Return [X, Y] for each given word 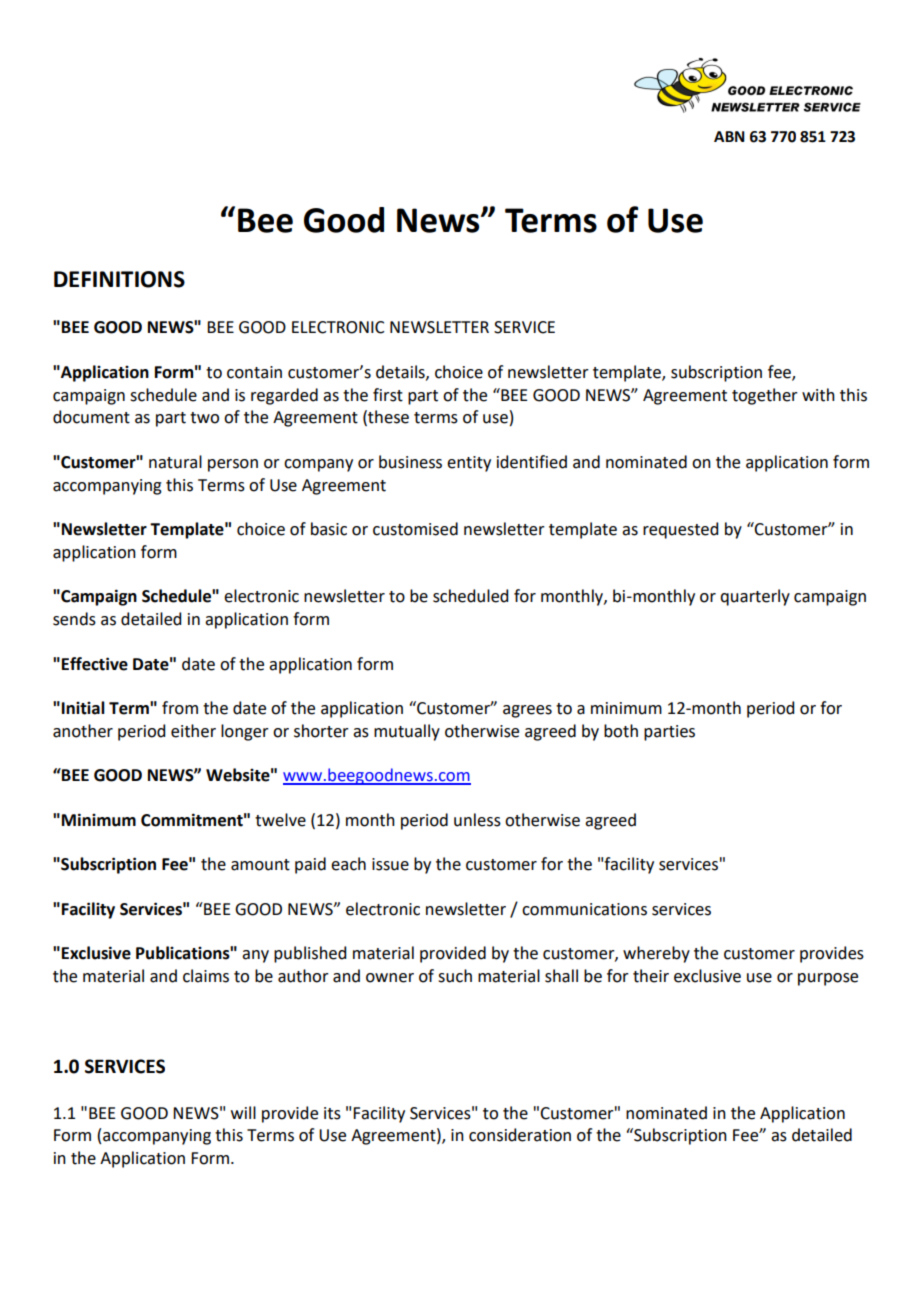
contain [254, 372]
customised [415, 529]
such [455, 976]
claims [206, 976]
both [621, 731]
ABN [729, 136]
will [243, 1112]
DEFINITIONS [119, 279]
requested [680, 530]
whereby [656, 954]
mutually [407, 732]
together [765, 396]
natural [175, 462]
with [818, 395]
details [401, 372]
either [193, 731]
